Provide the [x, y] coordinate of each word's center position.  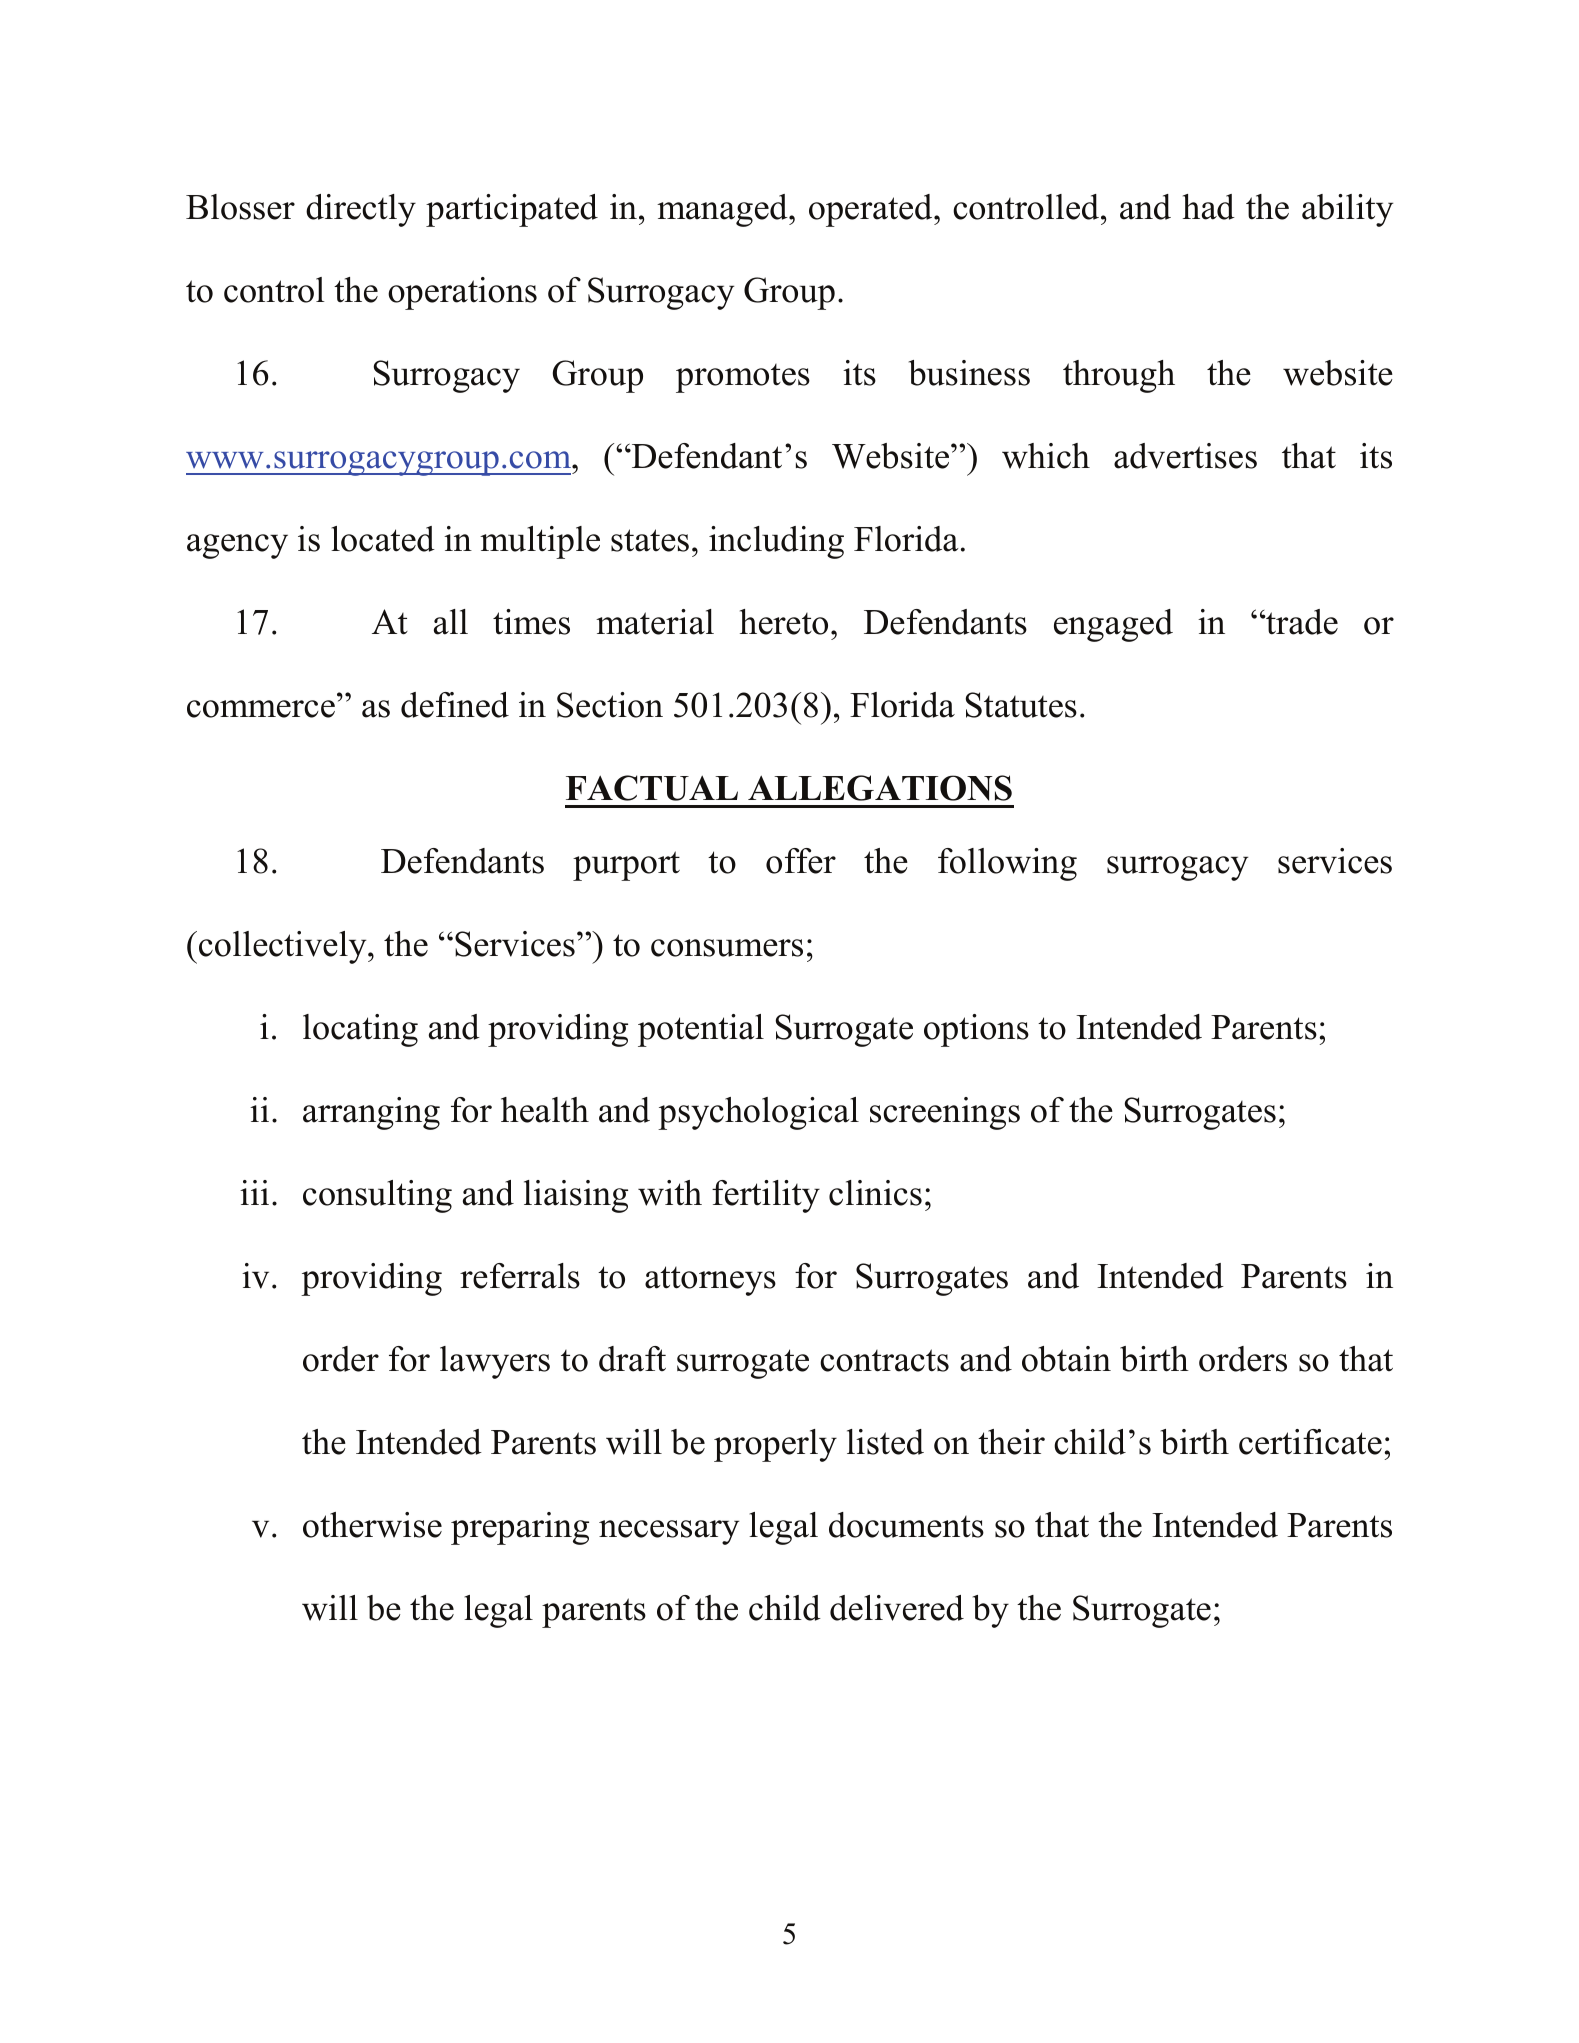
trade [1301, 622]
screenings [945, 1113]
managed [723, 210]
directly [361, 210]
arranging [371, 1113]
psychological [758, 1113]
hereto [784, 622]
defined [455, 705]
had [1209, 207]
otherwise [372, 1525]
